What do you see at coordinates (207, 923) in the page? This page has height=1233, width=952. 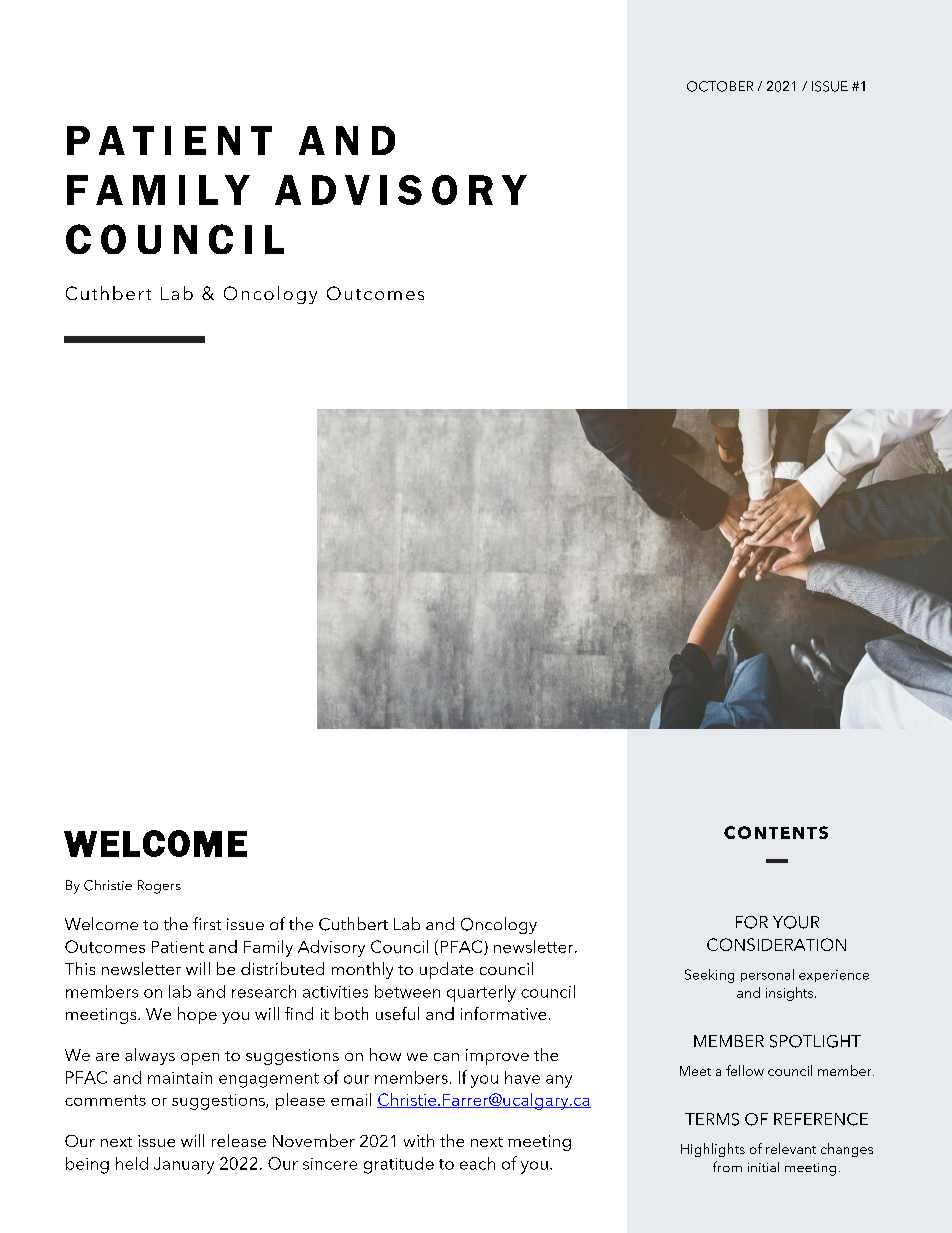 I see `first` at bounding box center [207, 923].
